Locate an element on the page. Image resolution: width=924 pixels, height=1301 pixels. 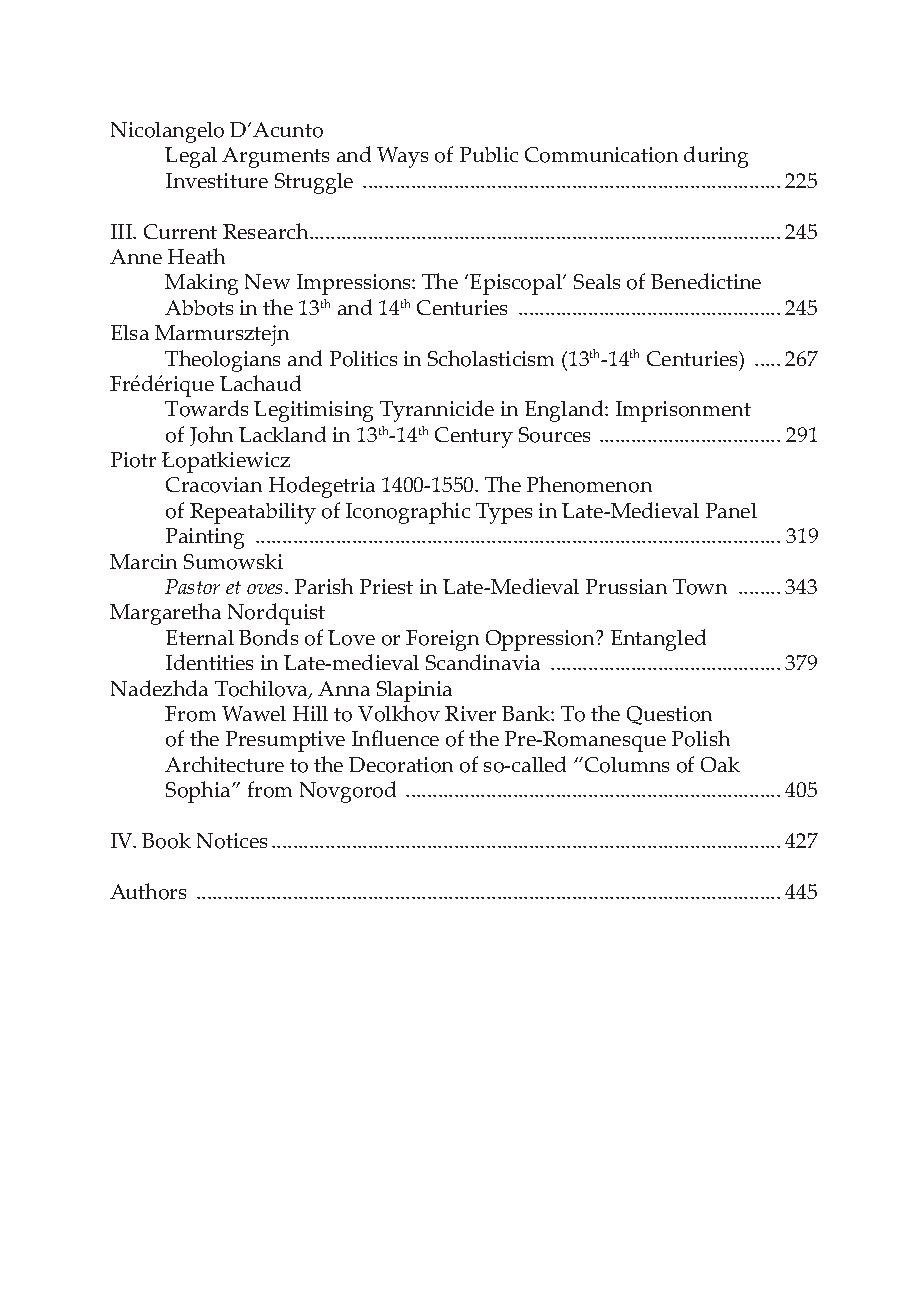
Painting is located at coordinates (205, 538).
